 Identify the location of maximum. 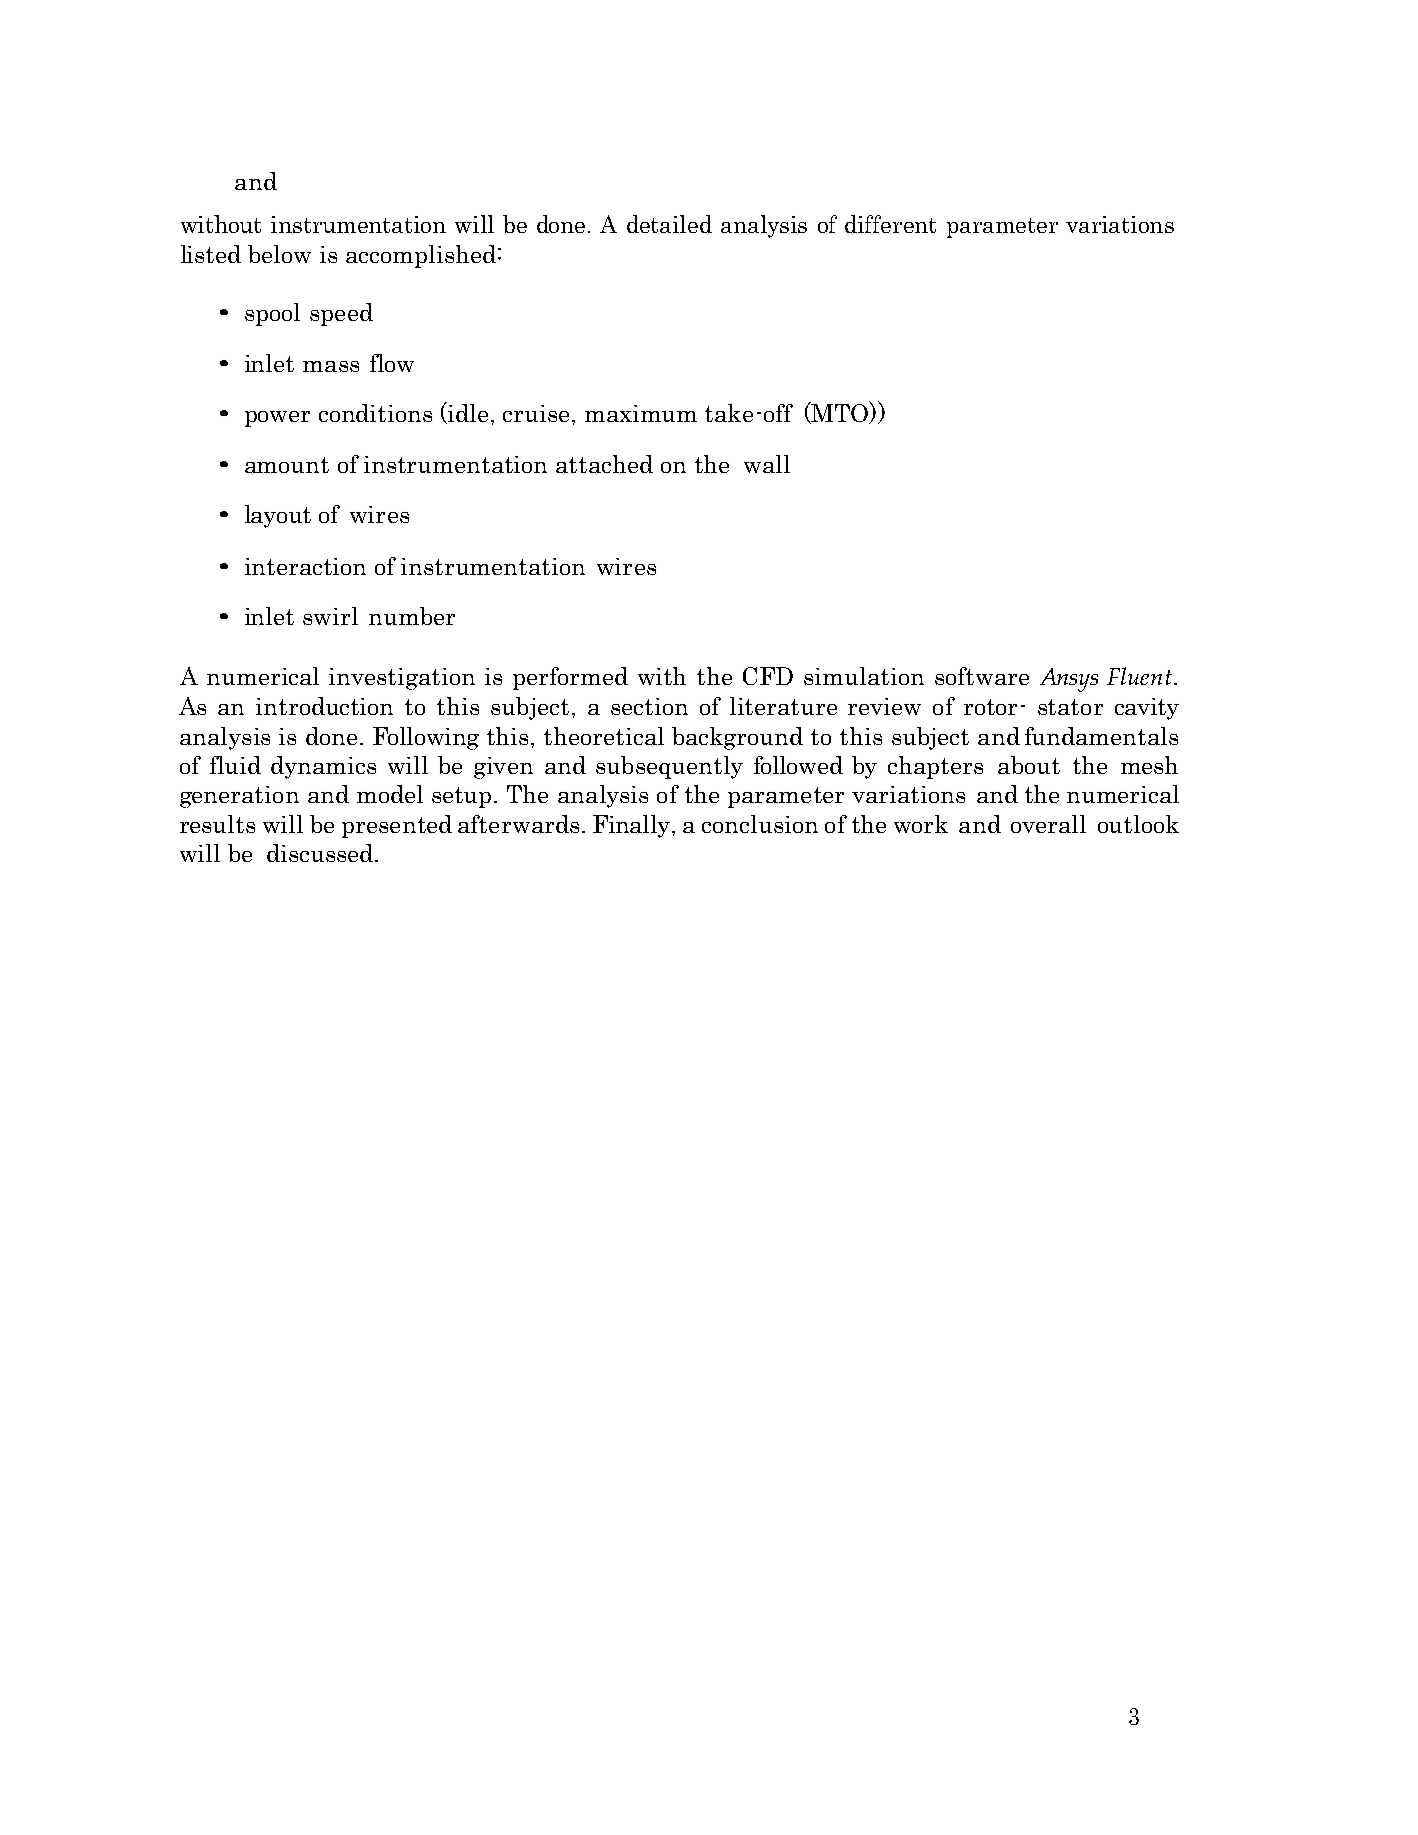
(641, 413).
